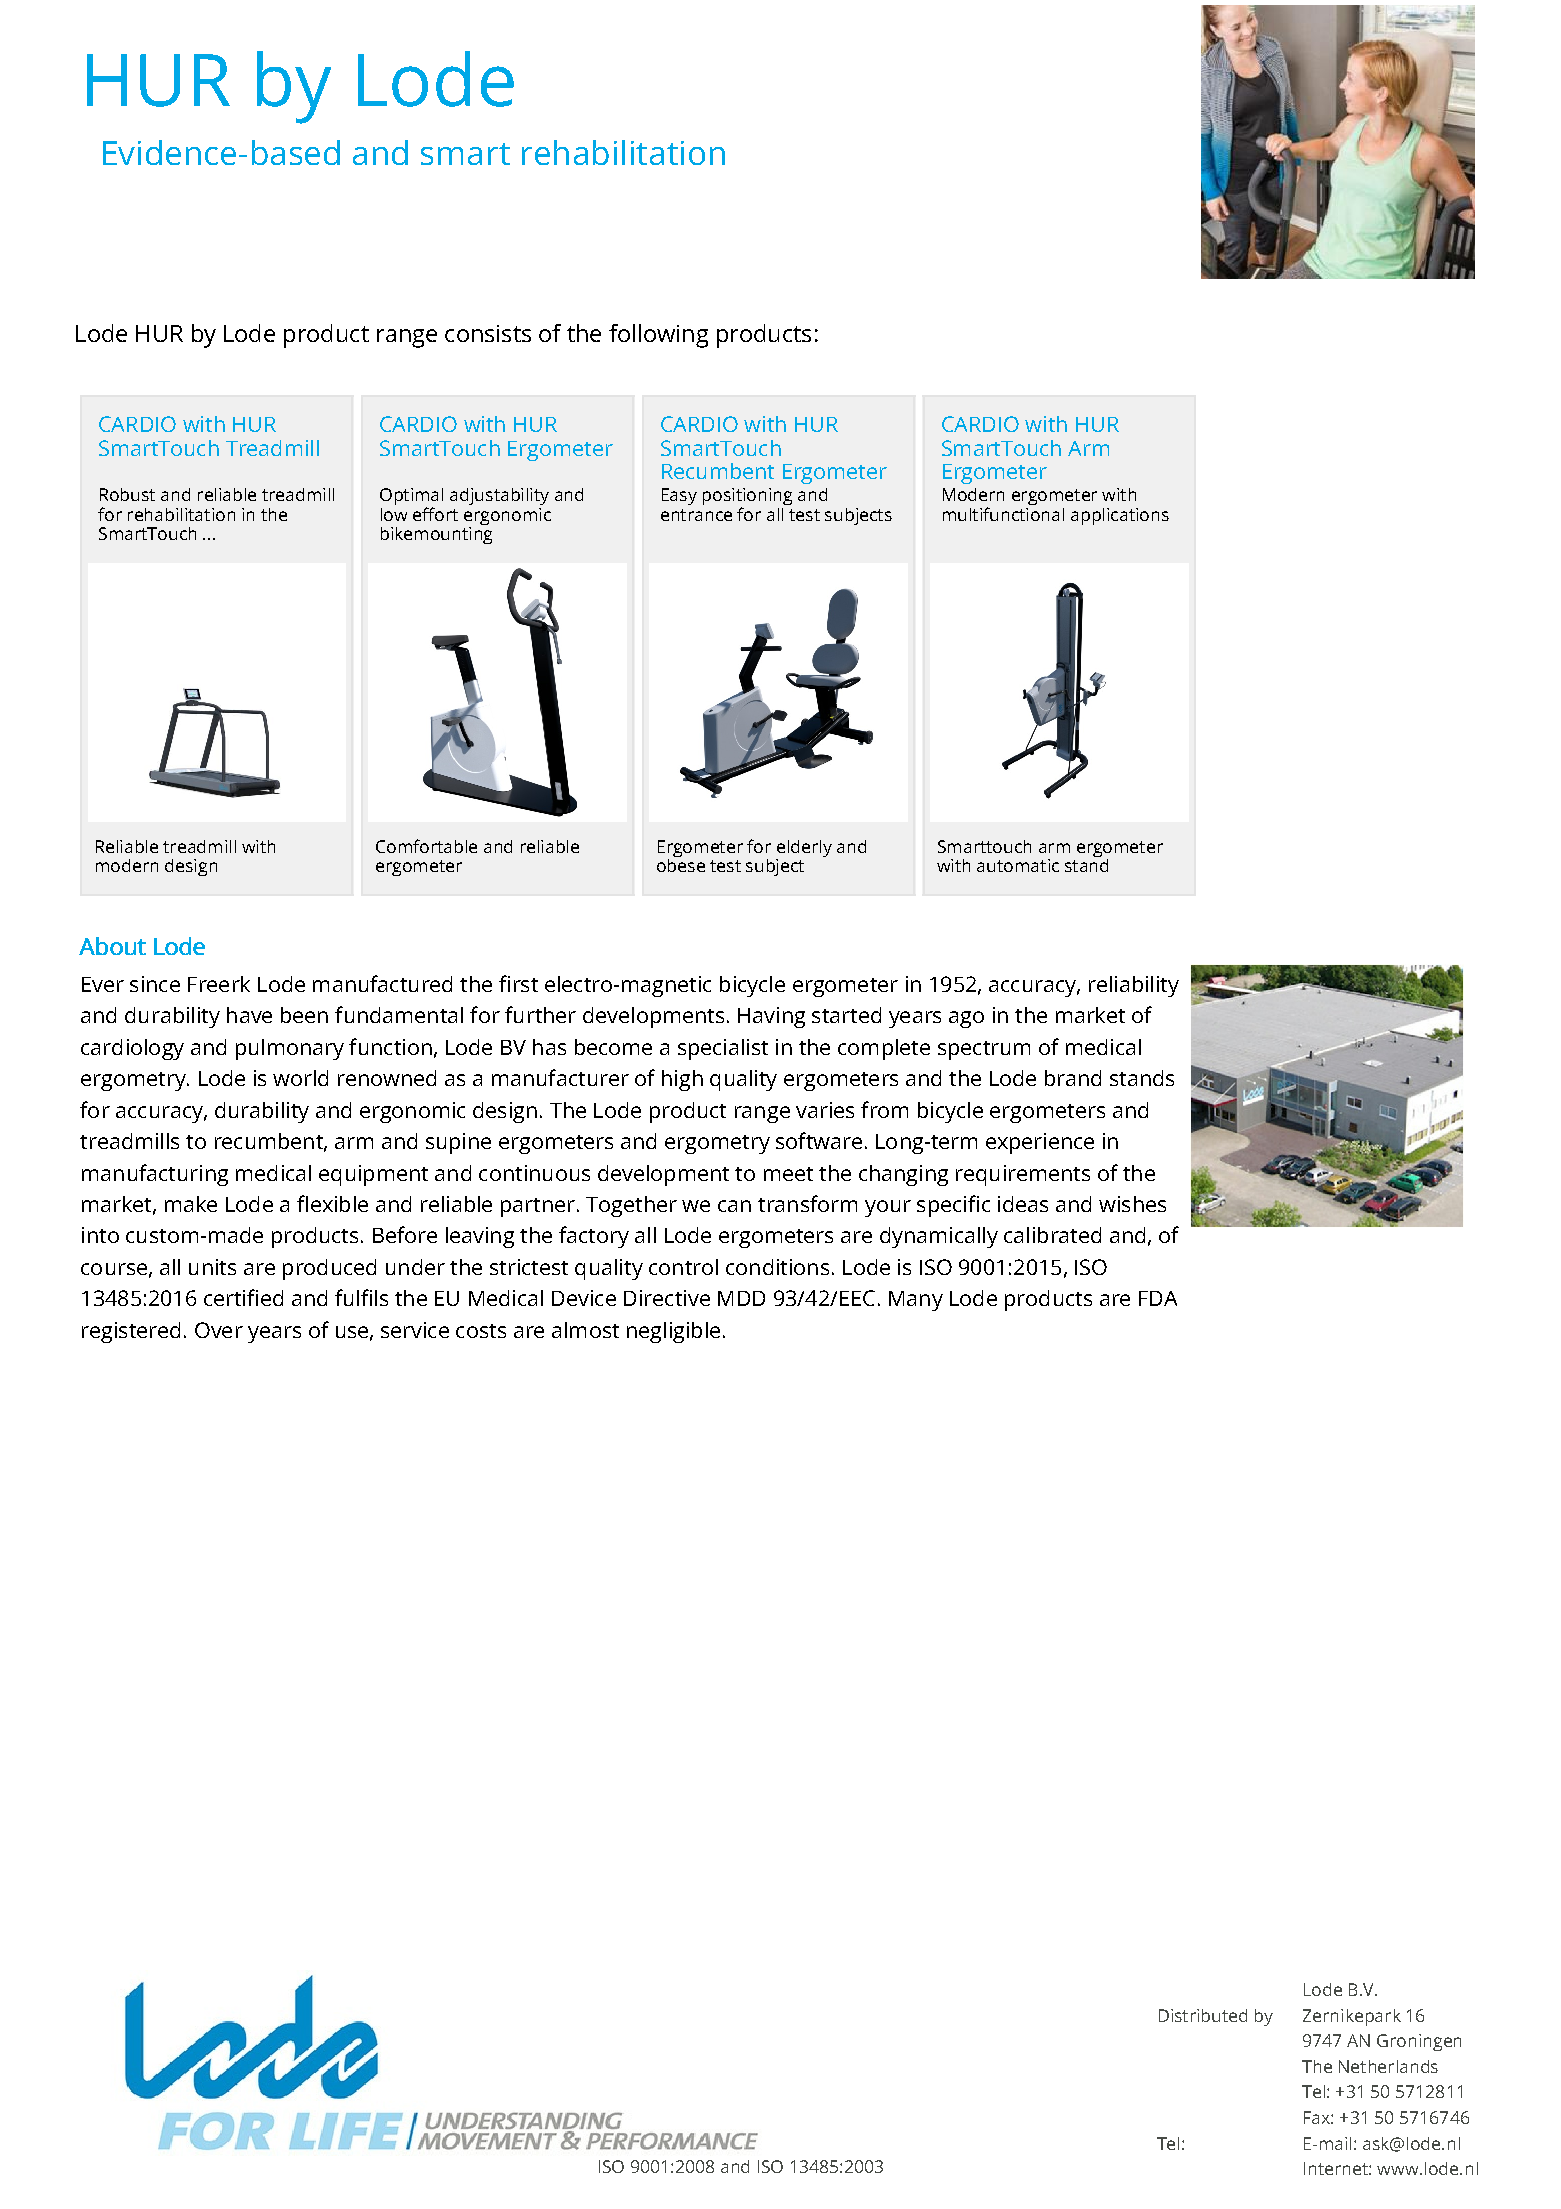 This image has height=2209, width=1561. What do you see at coordinates (804, 848) in the image?
I see `elderly` at bounding box center [804, 848].
